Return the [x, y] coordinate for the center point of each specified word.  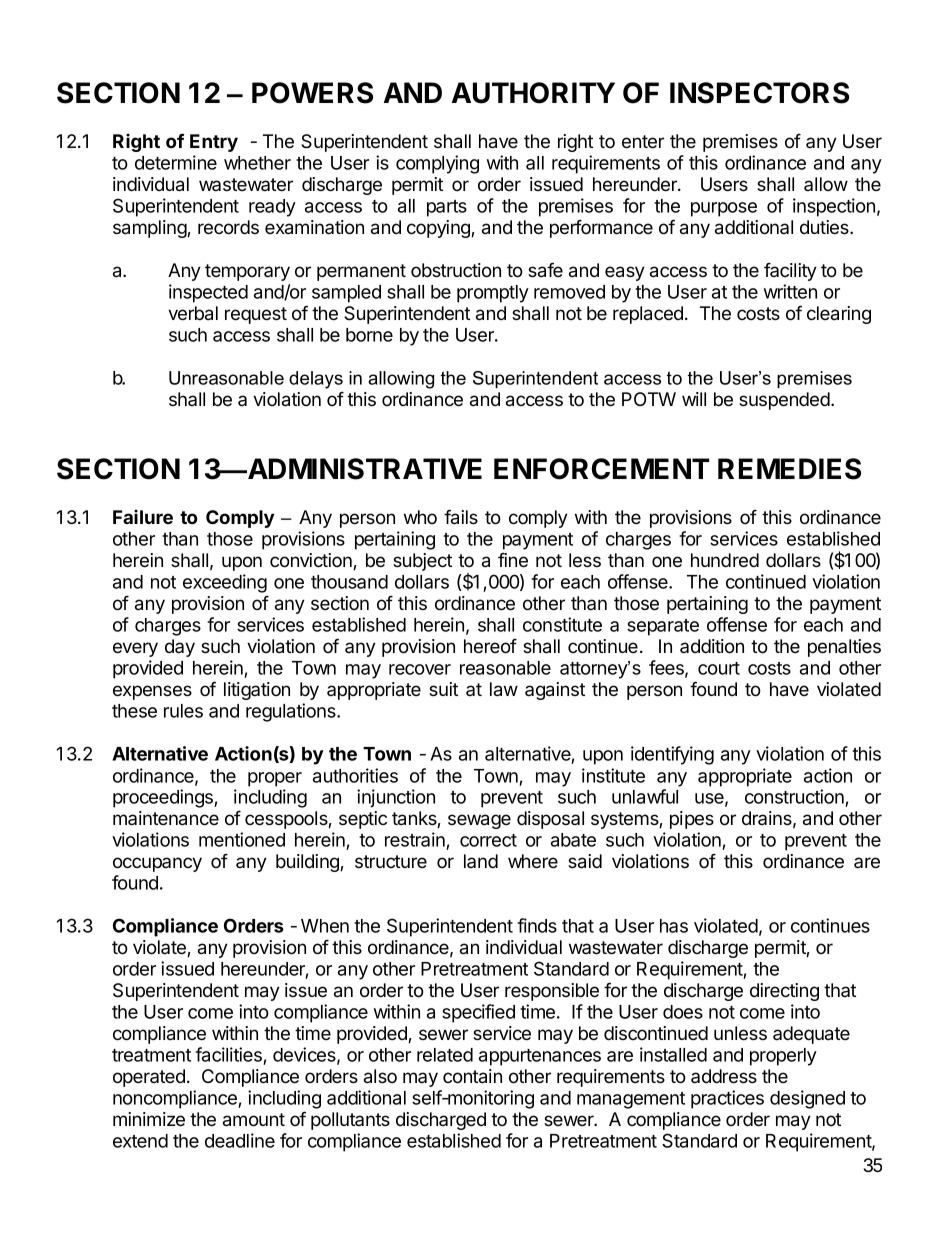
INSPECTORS [759, 93]
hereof [490, 646]
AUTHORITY [533, 93]
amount [254, 1120]
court [719, 668]
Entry [214, 143]
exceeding [225, 583]
